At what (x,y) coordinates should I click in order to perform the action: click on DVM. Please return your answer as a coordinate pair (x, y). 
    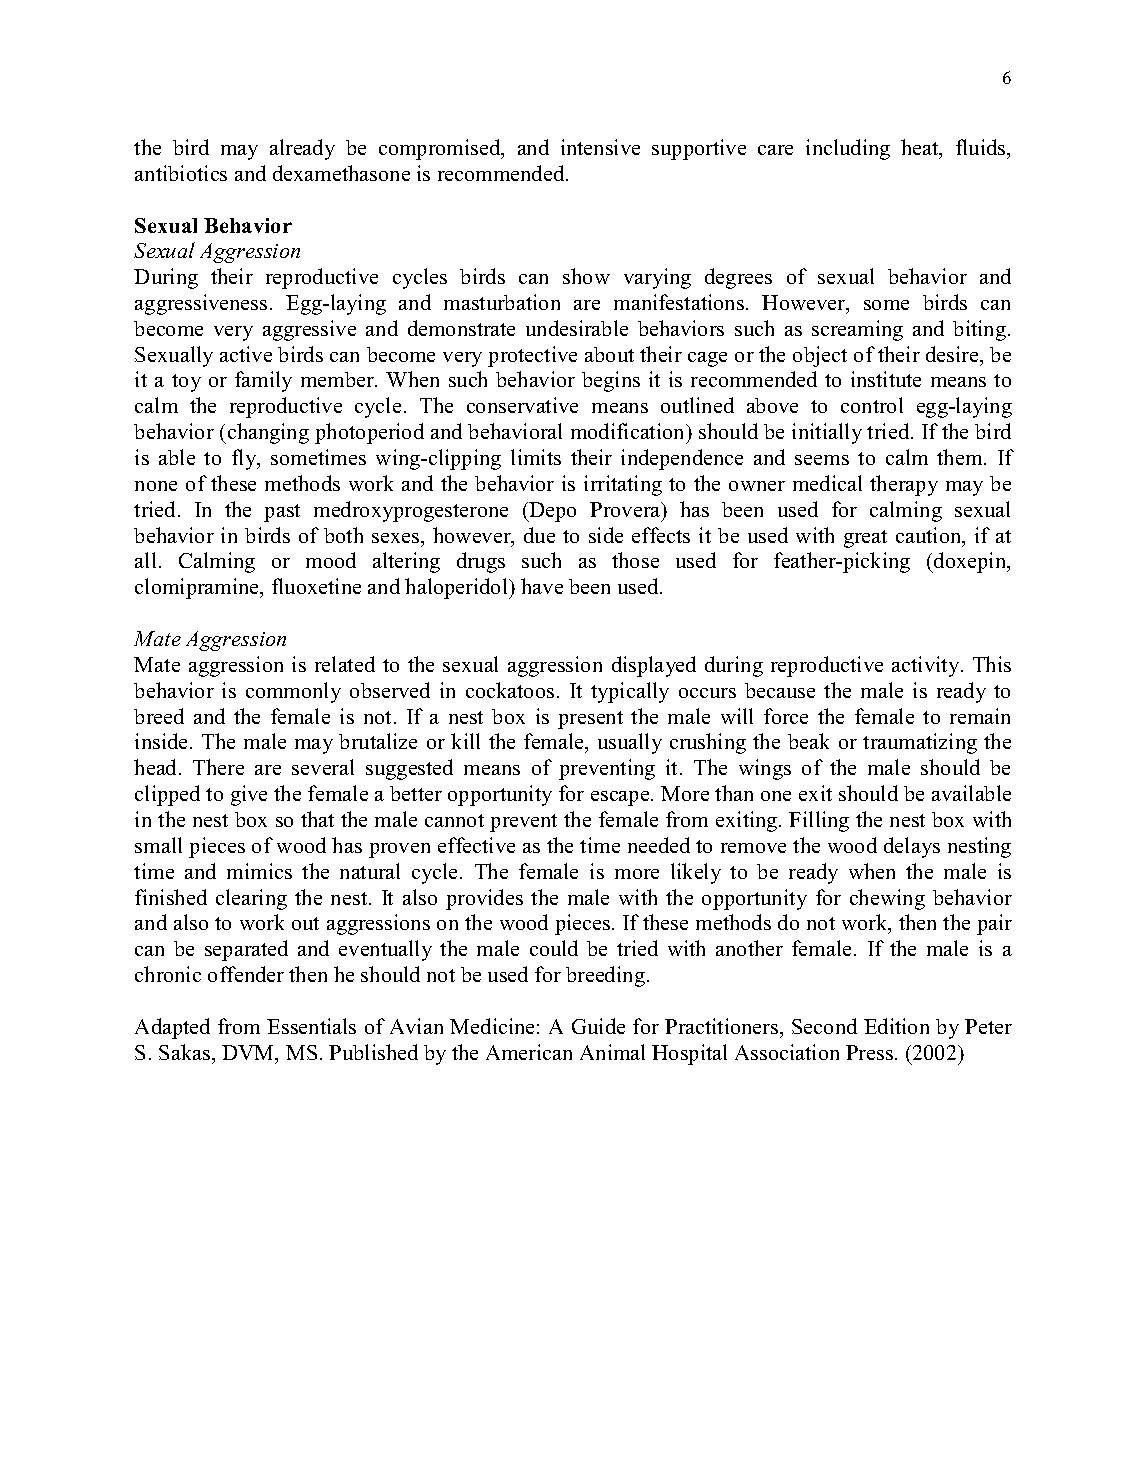
    Looking at the image, I should click on (249, 1054).
